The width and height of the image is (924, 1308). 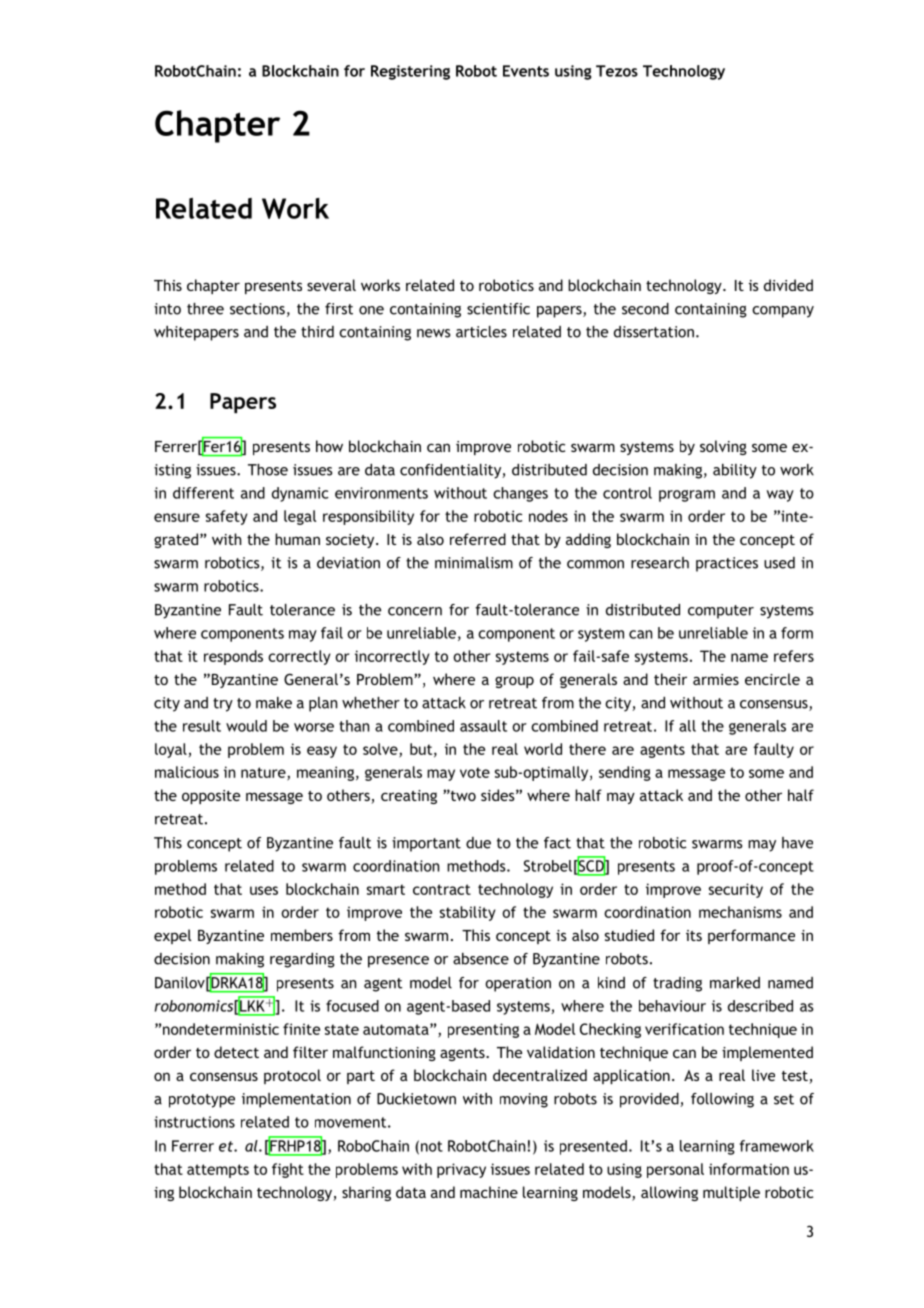 What do you see at coordinates (526, 71) in the image?
I see `Events` at bounding box center [526, 71].
